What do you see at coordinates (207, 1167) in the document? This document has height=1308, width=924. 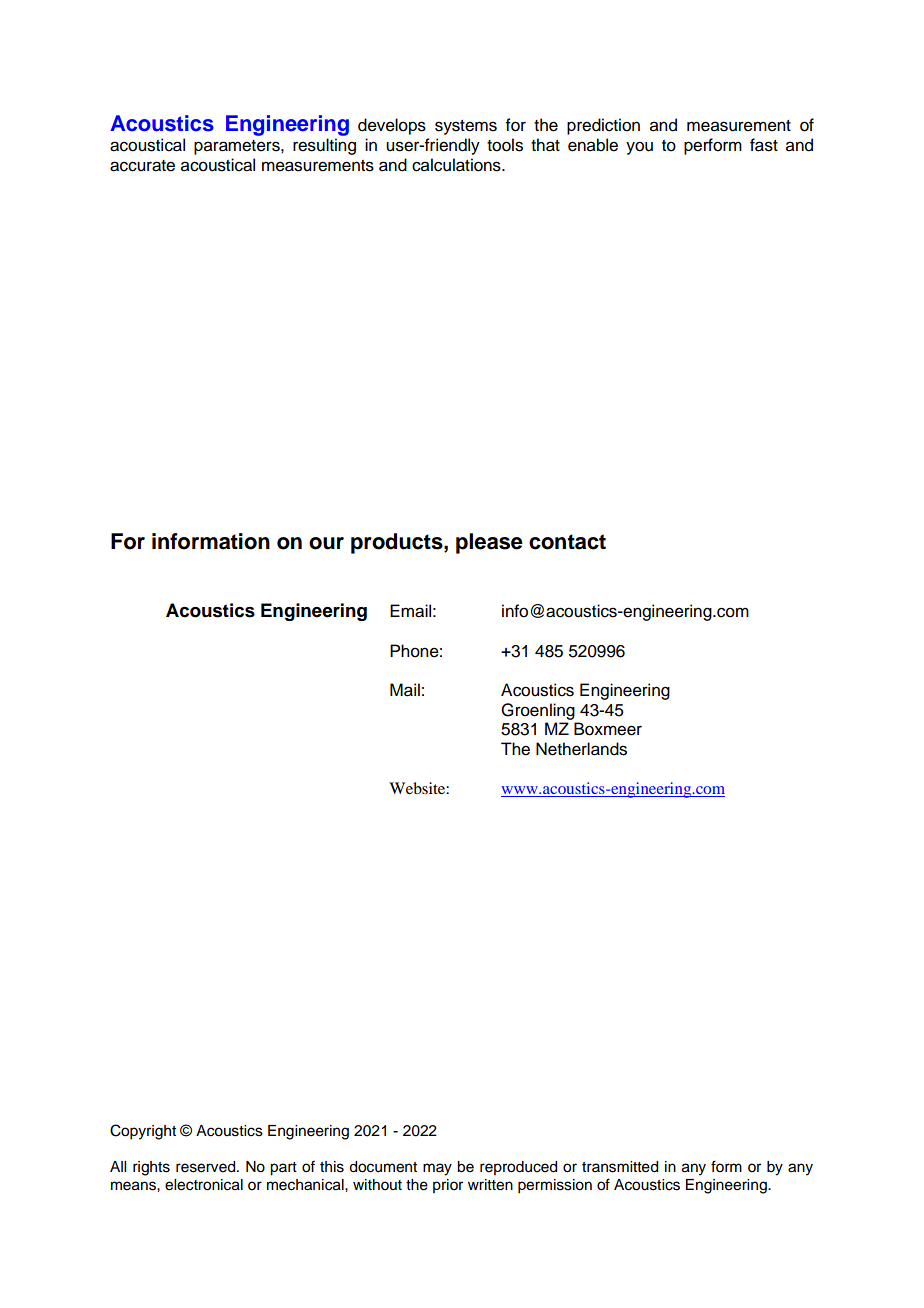 I see `reserved` at bounding box center [207, 1167].
